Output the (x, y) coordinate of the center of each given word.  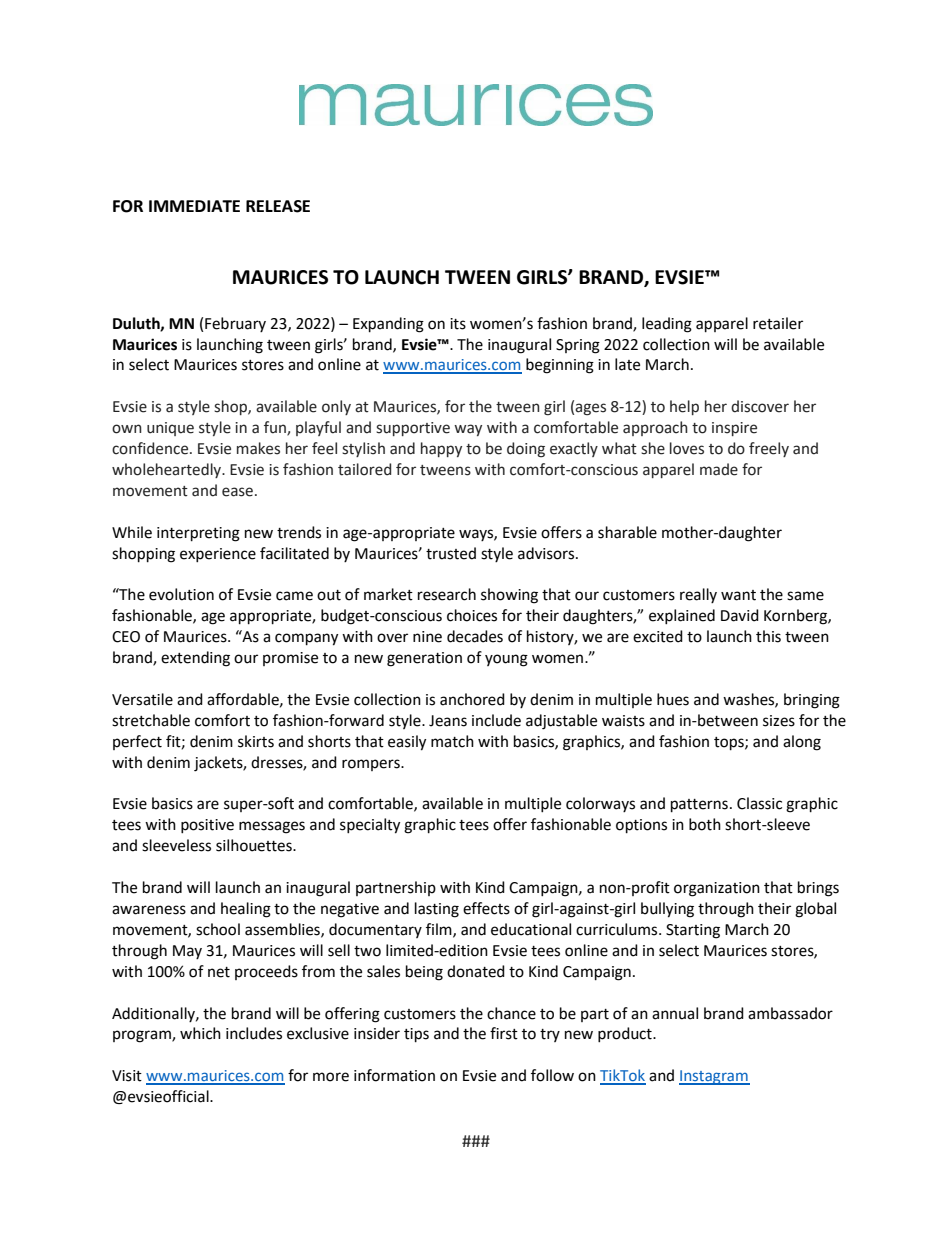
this (768, 636)
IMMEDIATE (194, 206)
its (458, 324)
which (200, 1033)
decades (475, 636)
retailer (778, 323)
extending (195, 659)
